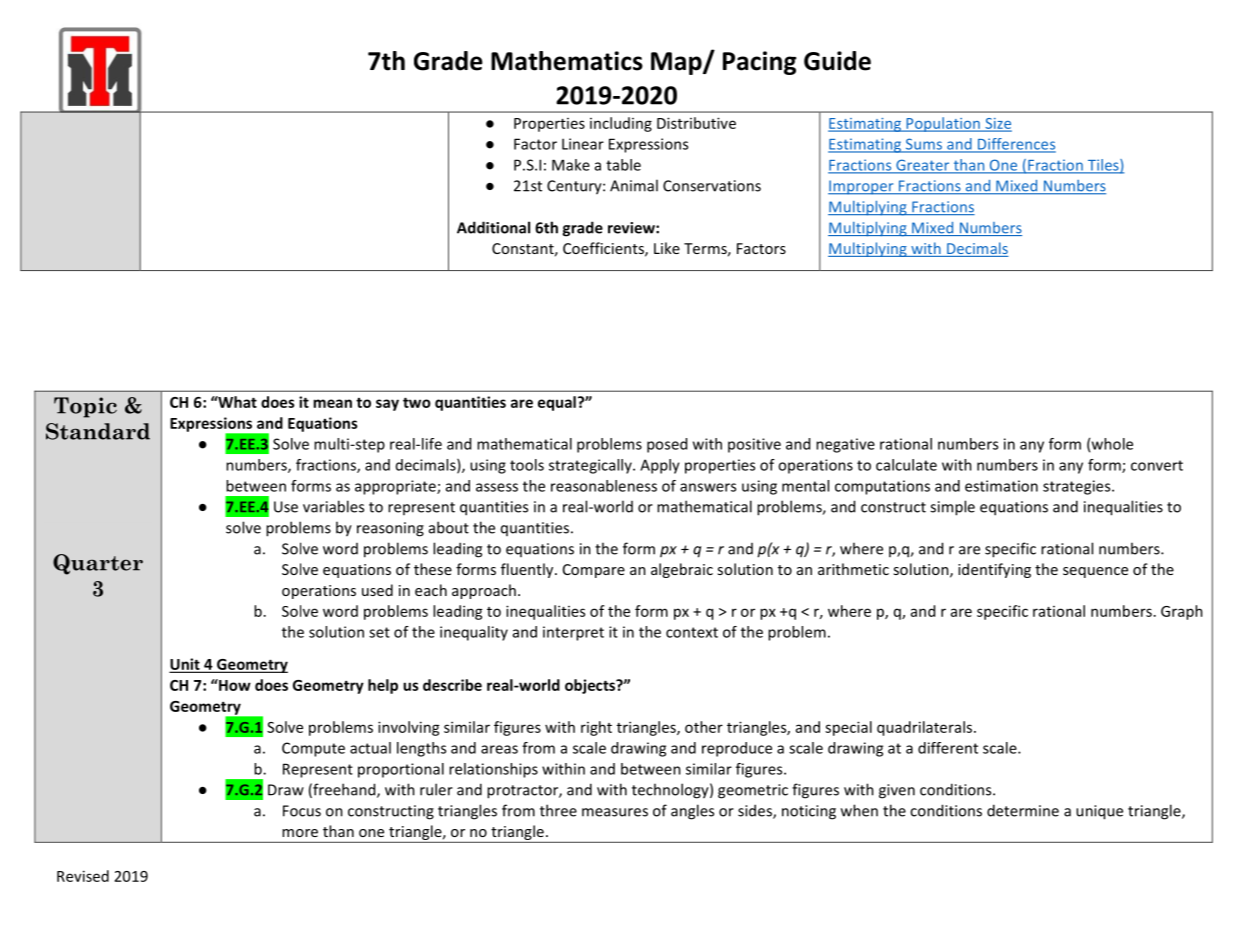  I want to click on Mathematics, so click(567, 61).
